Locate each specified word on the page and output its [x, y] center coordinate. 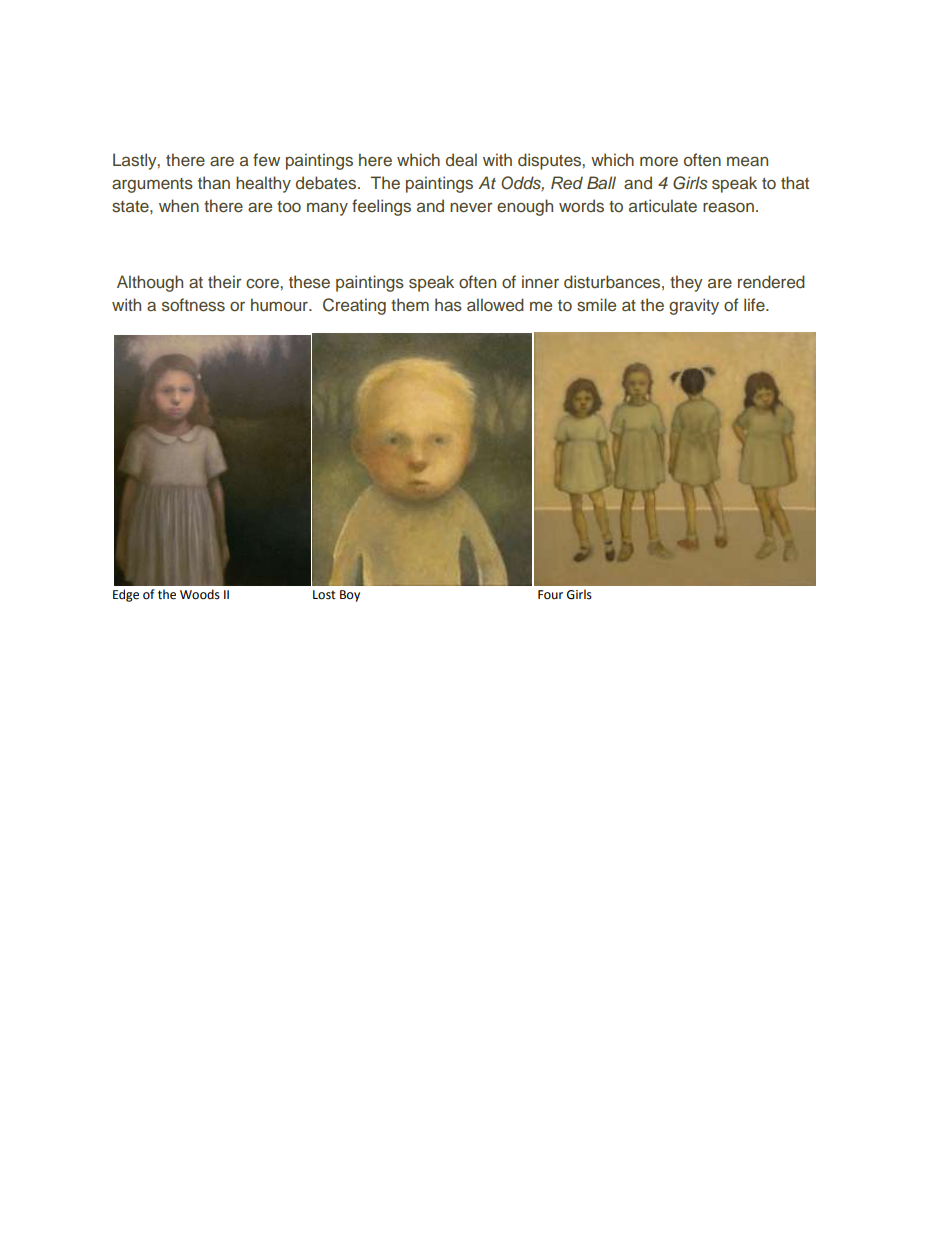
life [755, 304]
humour [280, 304]
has [448, 305]
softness [193, 305]
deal [461, 159]
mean [747, 161]
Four [550, 595]
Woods [200, 594]
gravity [694, 306]
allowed [495, 304]
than [214, 182]
